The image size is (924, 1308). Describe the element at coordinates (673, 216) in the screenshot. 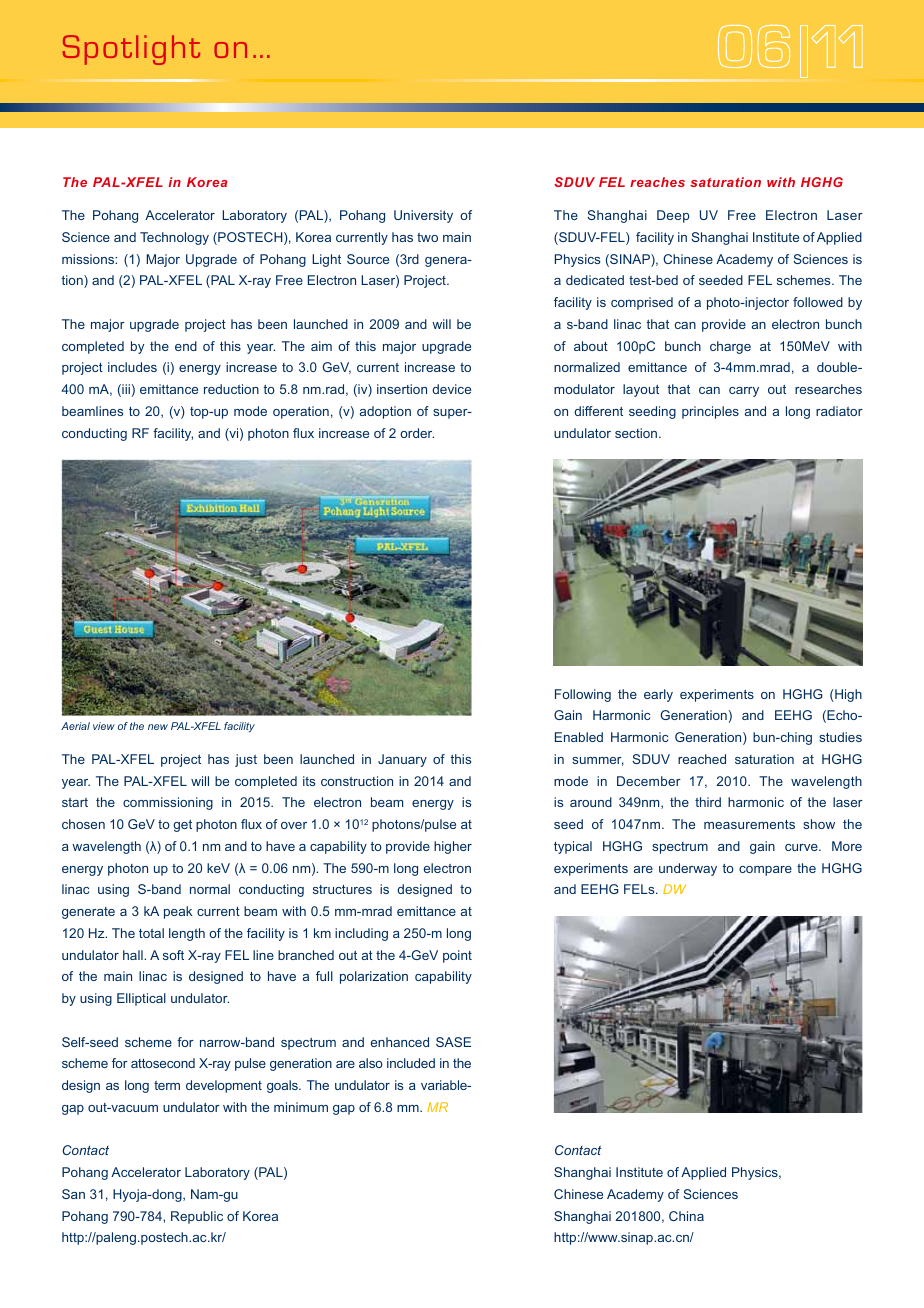

I see `Deep` at that location.
